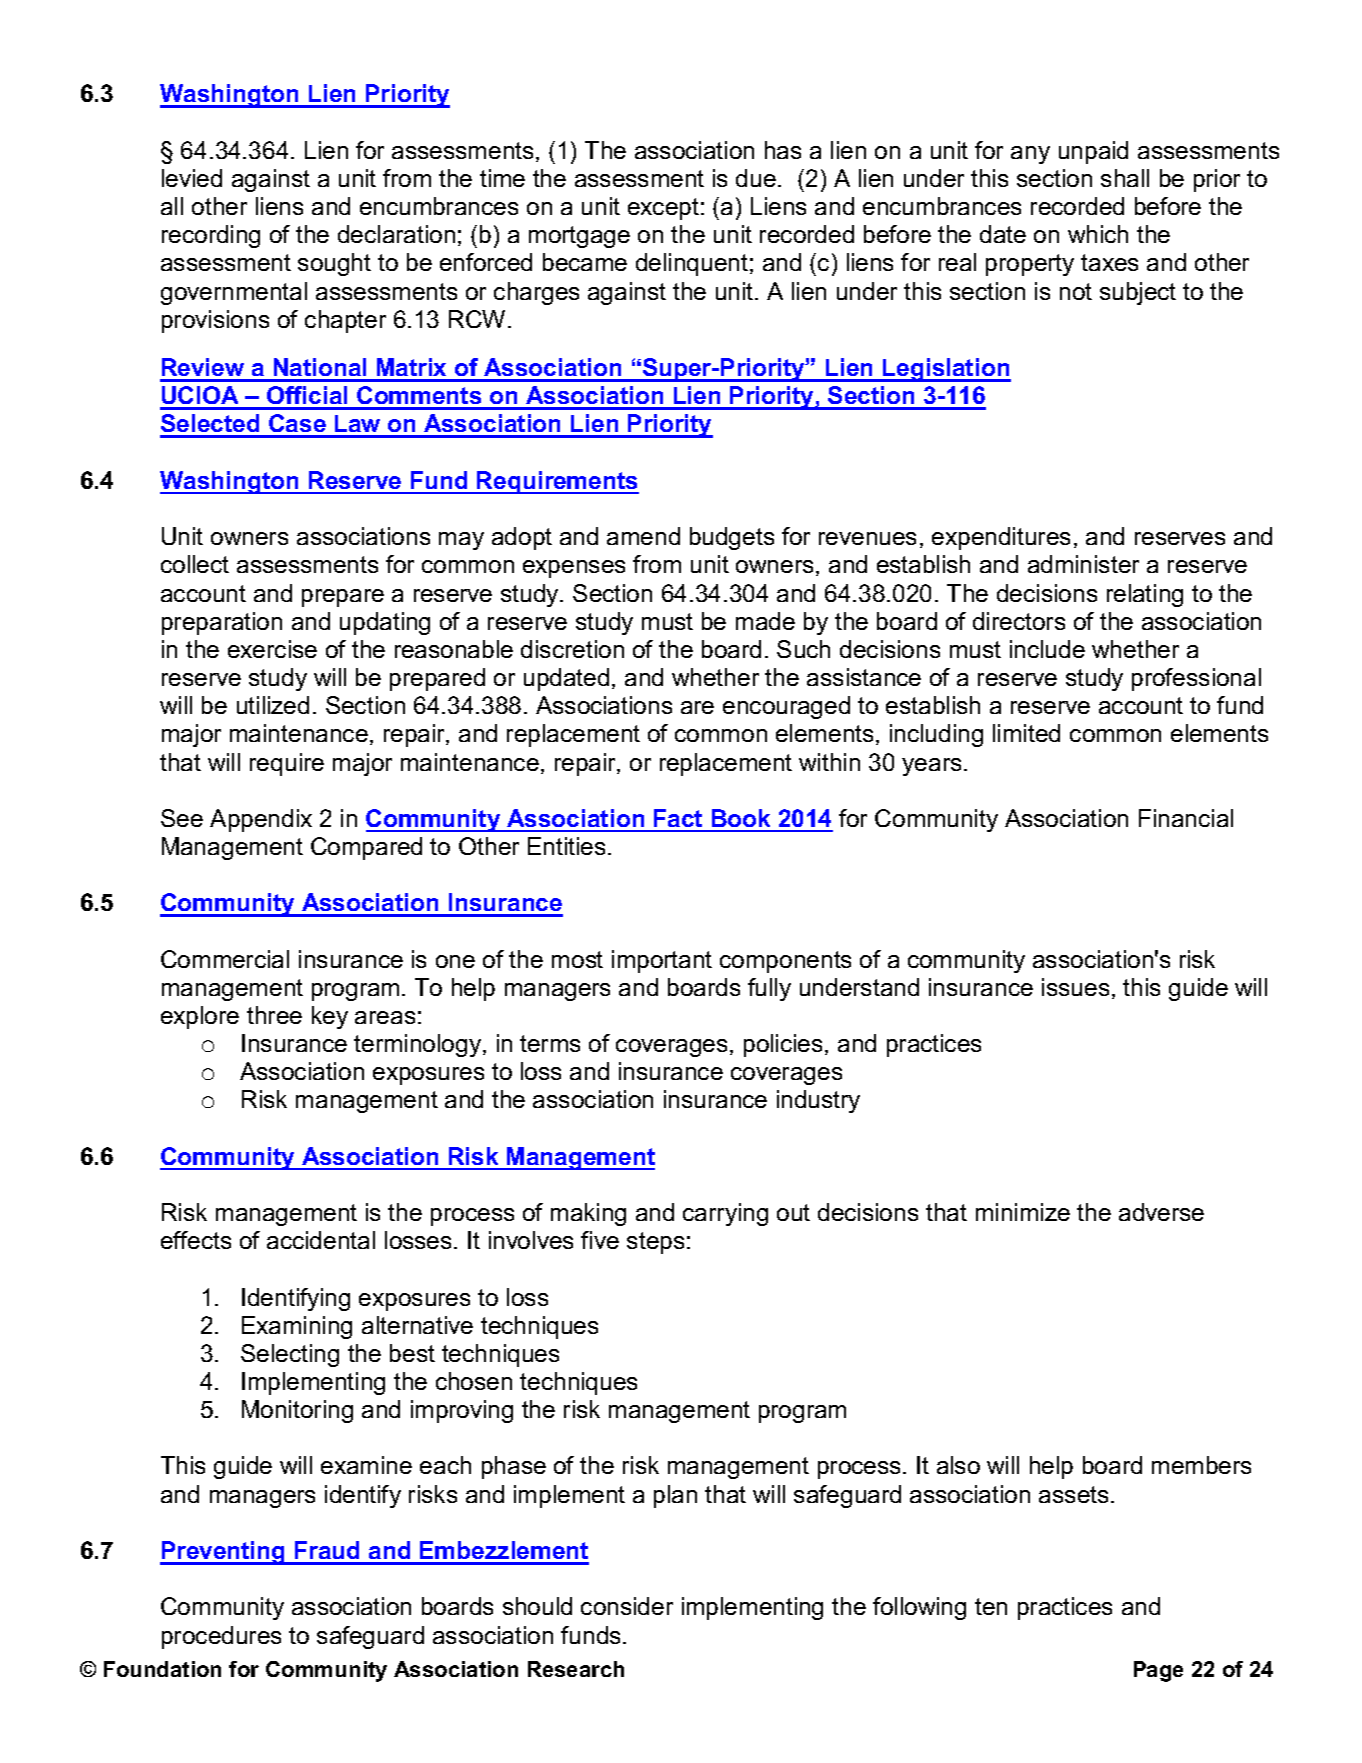  What do you see at coordinates (725, 1214) in the image?
I see `carrying` at bounding box center [725, 1214].
